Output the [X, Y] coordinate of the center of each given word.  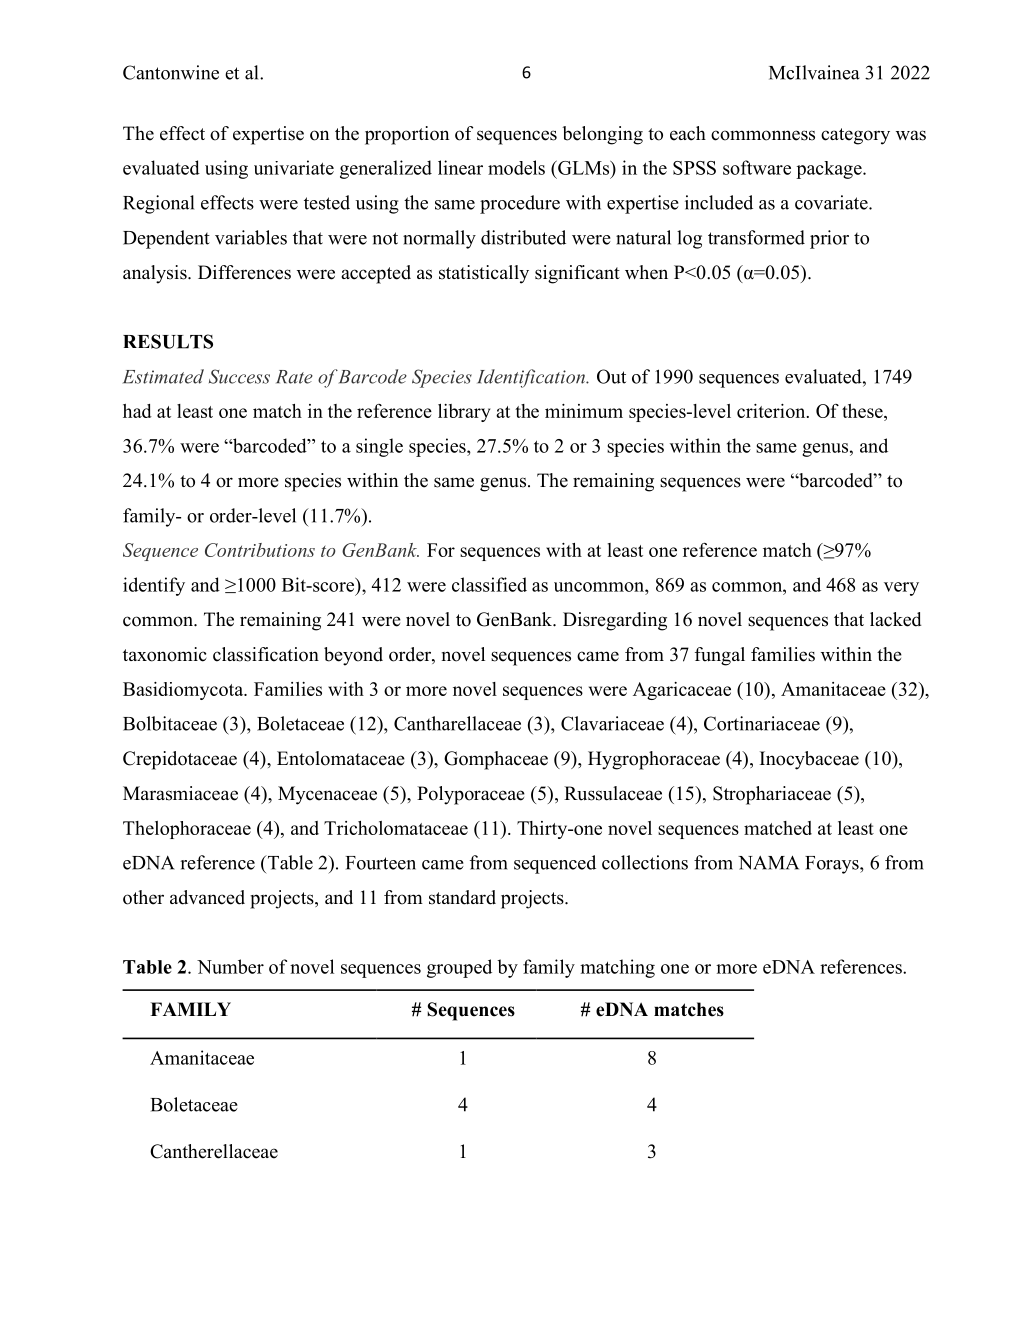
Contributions [260, 550]
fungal [720, 656]
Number [230, 966]
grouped [459, 968]
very [901, 589]
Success [239, 376]
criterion [772, 411]
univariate [294, 167]
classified [489, 584]
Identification [532, 378]
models [516, 167]
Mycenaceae [327, 795]
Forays [833, 865]
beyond [353, 656]
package [830, 170]
